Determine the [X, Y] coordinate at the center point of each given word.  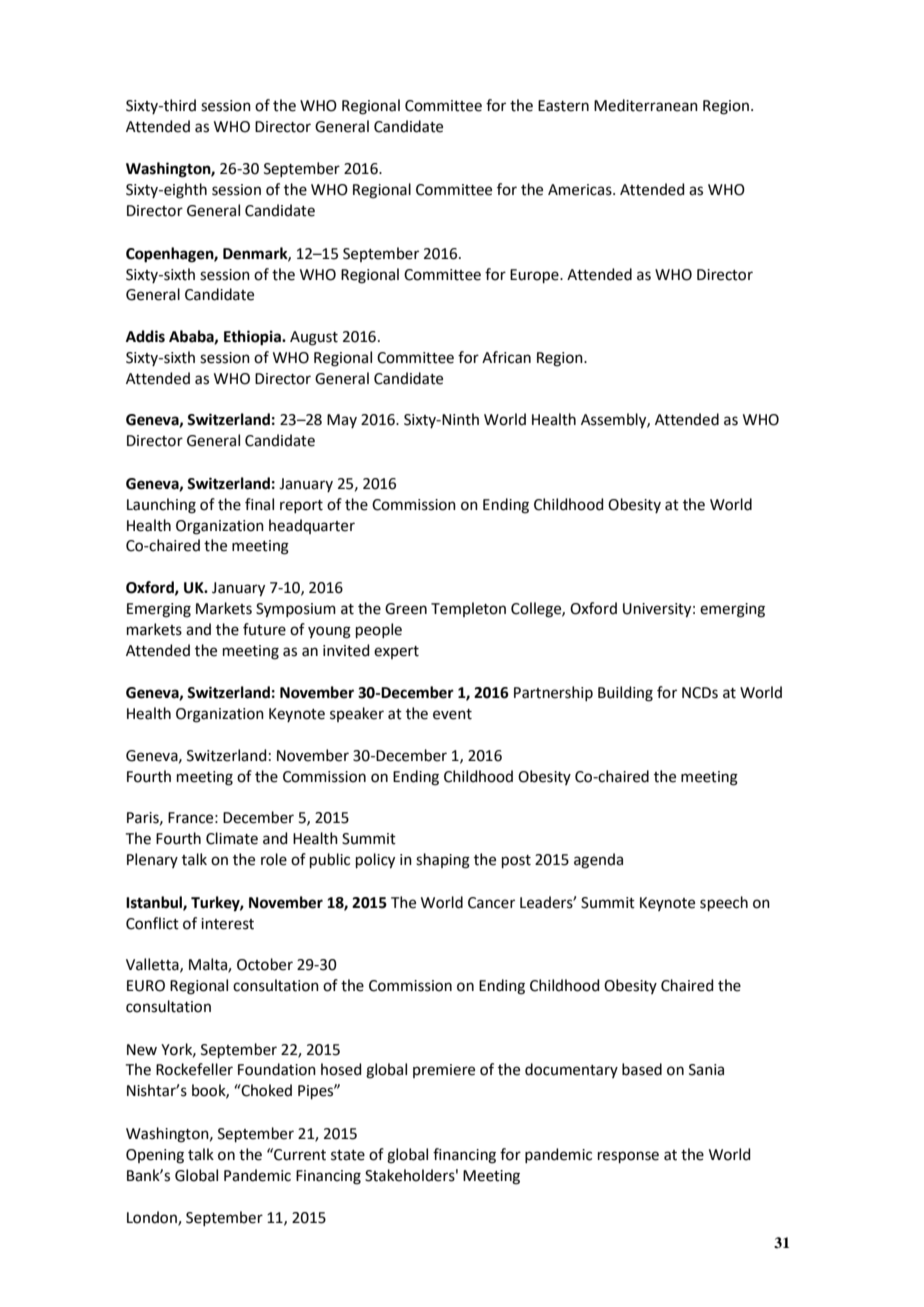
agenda [598, 861]
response [628, 1157]
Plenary [152, 860]
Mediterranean [646, 105]
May [342, 421]
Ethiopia [253, 338]
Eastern [563, 106]
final [259, 504]
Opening [155, 1156]
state [348, 1155]
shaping [443, 861]
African [506, 357]
